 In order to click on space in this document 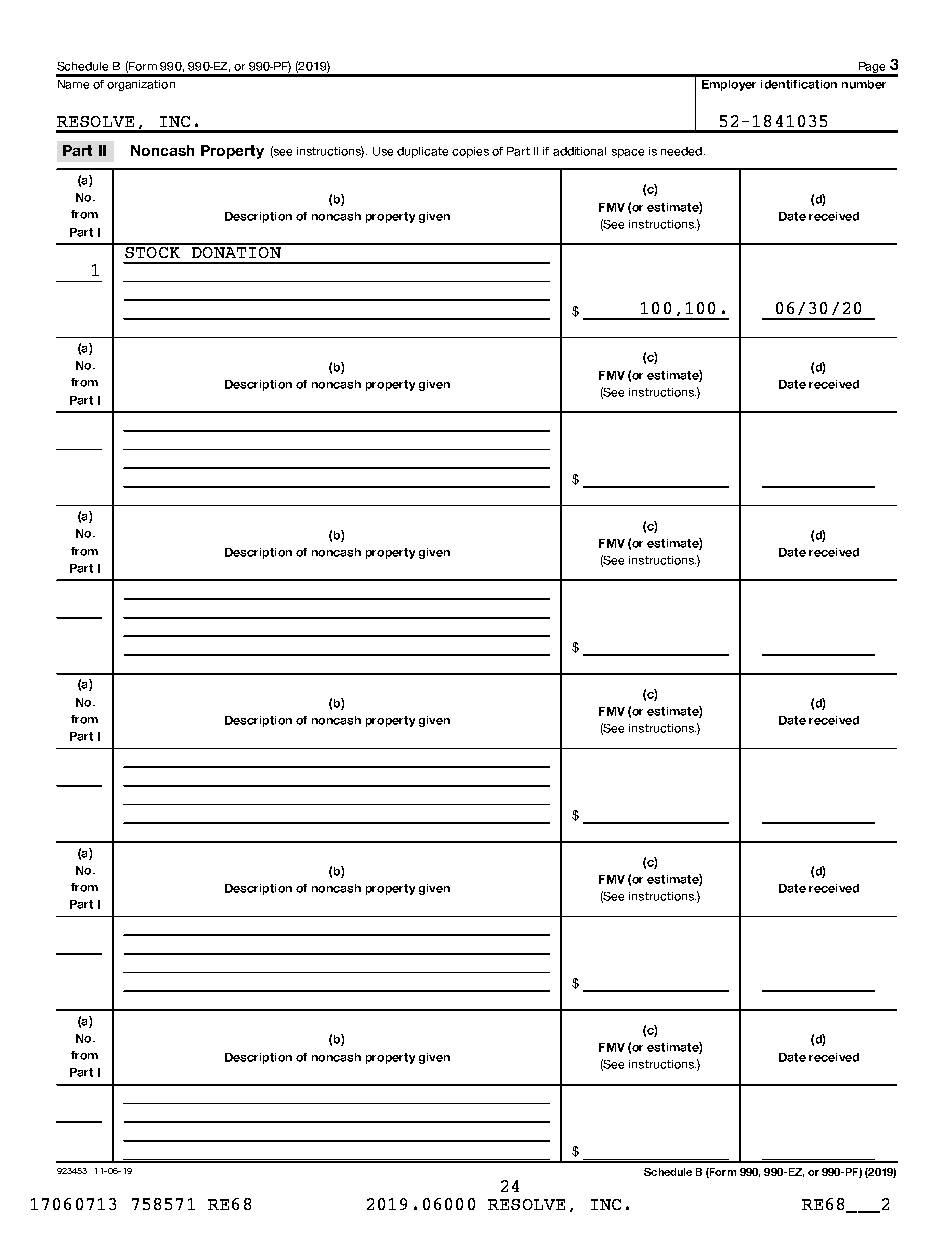, I will do `click(628, 153)`.
